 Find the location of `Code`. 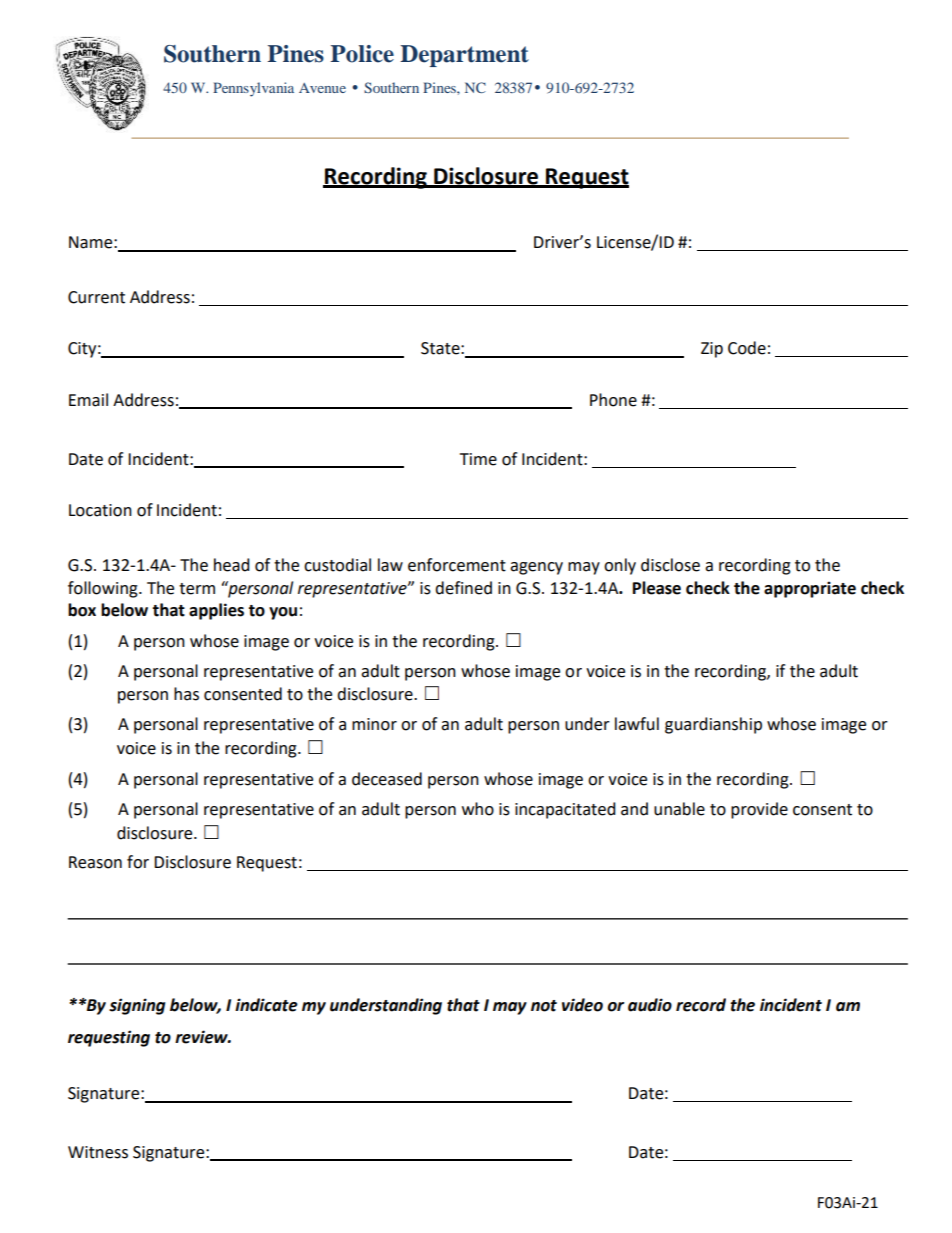

Code is located at coordinates (747, 348).
